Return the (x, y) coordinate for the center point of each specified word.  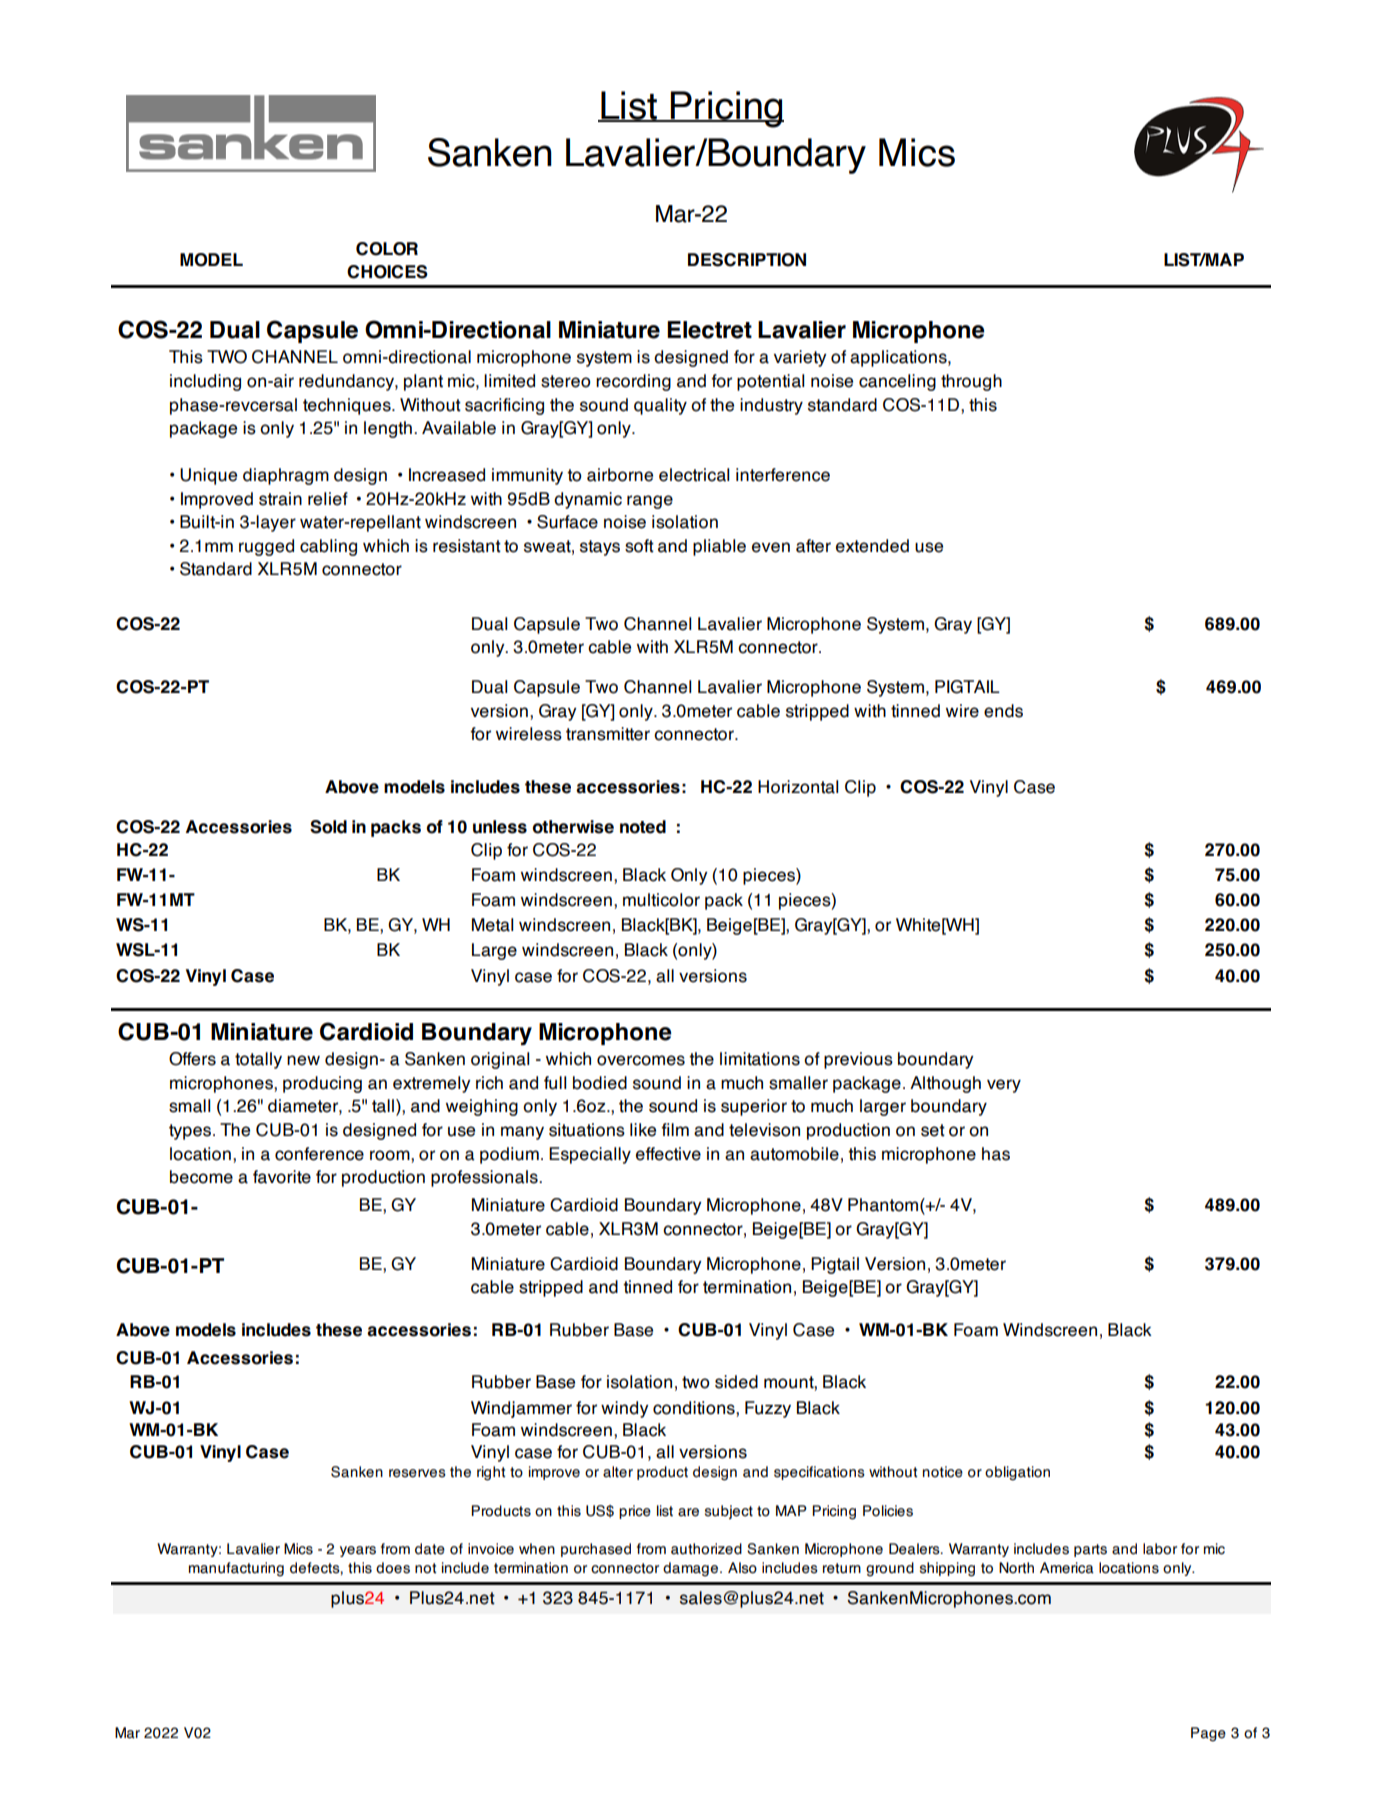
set (933, 1130)
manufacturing (236, 1569)
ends (1003, 711)
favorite (282, 1177)
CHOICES (387, 272)
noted (643, 827)
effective (668, 1154)
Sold (328, 827)
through (971, 382)
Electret (709, 330)
